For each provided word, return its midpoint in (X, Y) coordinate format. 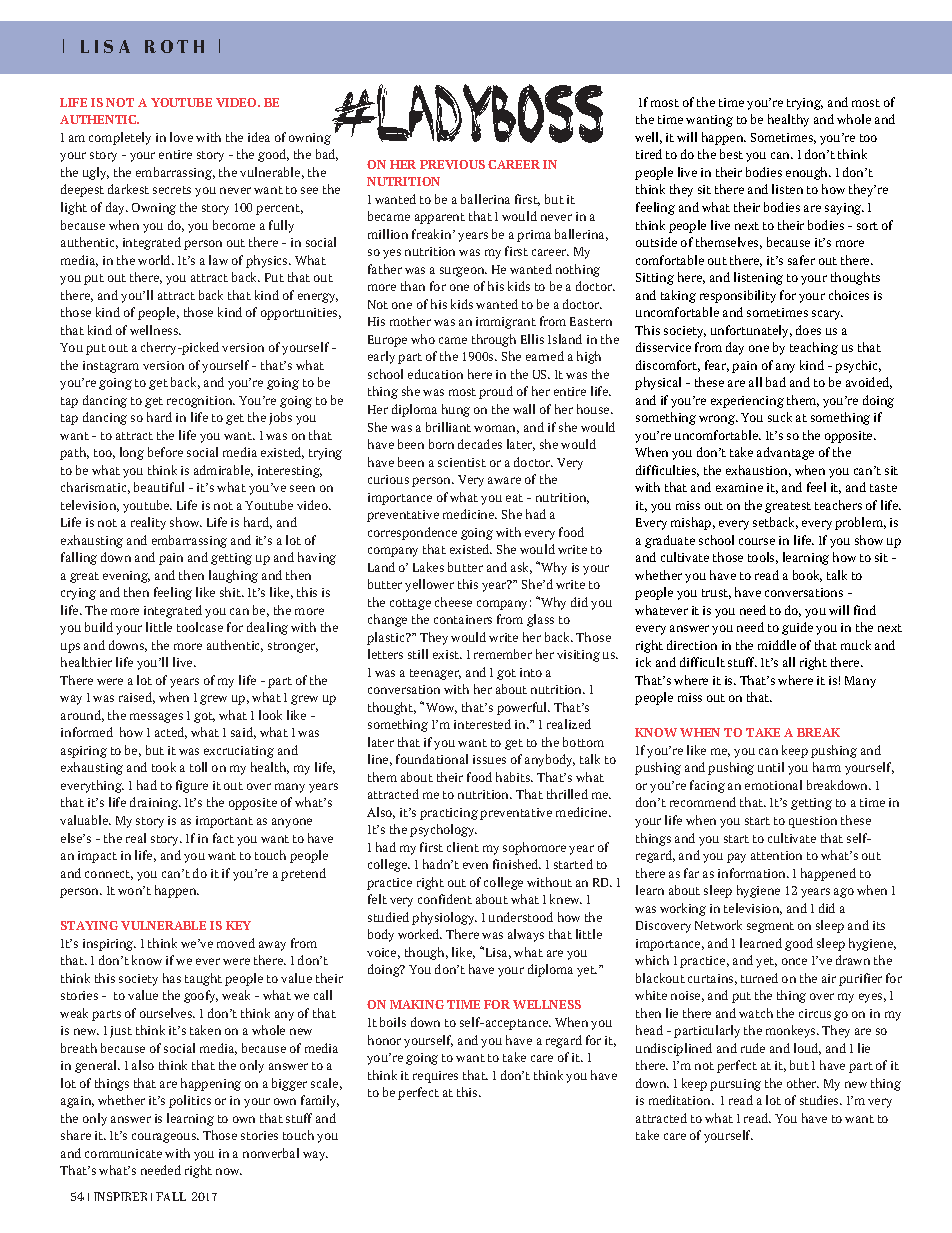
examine (739, 487)
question (813, 822)
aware (504, 480)
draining (155, 803)
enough (808, 173)
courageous (165, 1138)
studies (820, 1100)
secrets (172, 190)
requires (435, 1077)
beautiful (159, 487)
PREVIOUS (452, 164)
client (463, 847)
